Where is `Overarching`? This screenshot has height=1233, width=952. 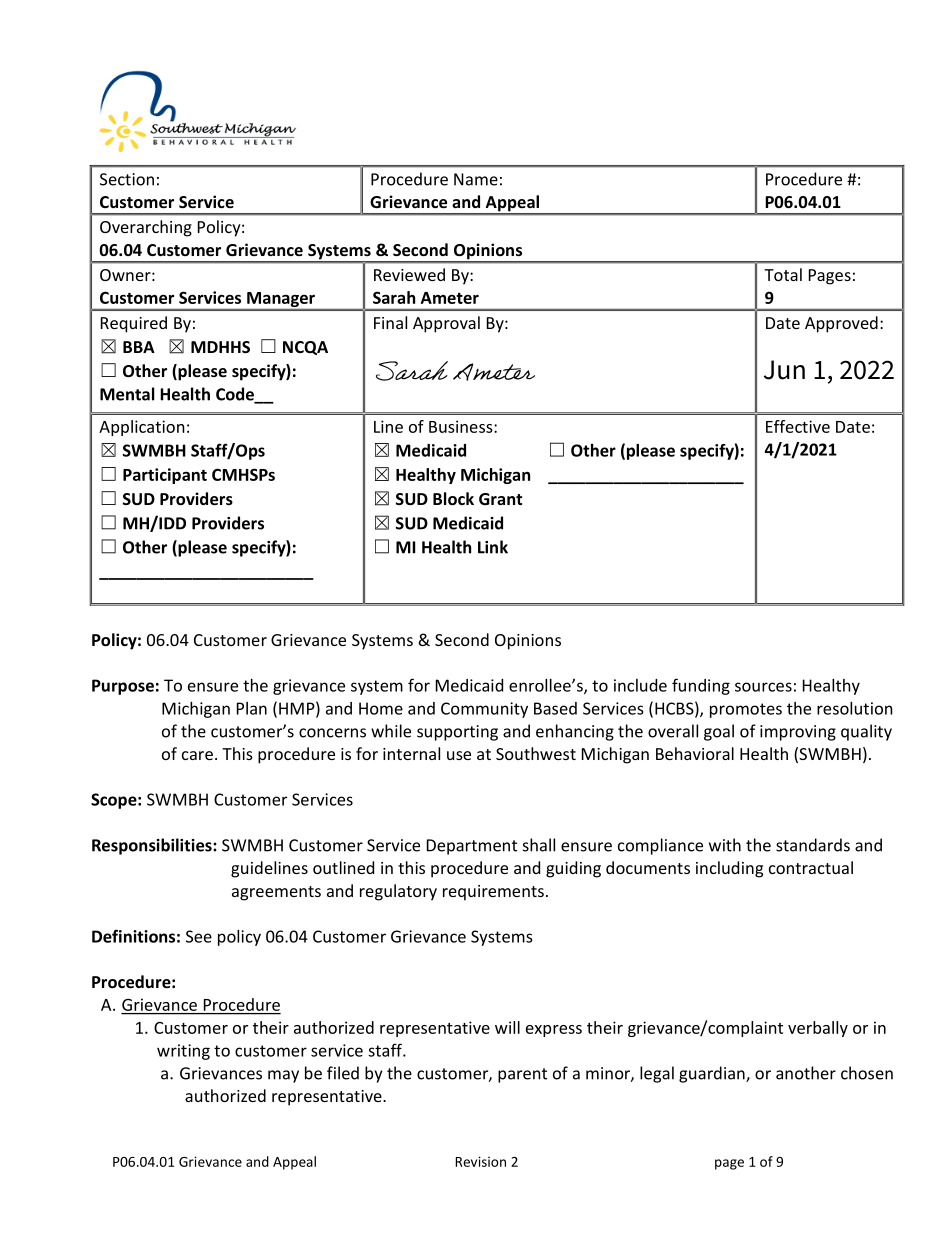
Overarching is located at coordinates (146, 228).
